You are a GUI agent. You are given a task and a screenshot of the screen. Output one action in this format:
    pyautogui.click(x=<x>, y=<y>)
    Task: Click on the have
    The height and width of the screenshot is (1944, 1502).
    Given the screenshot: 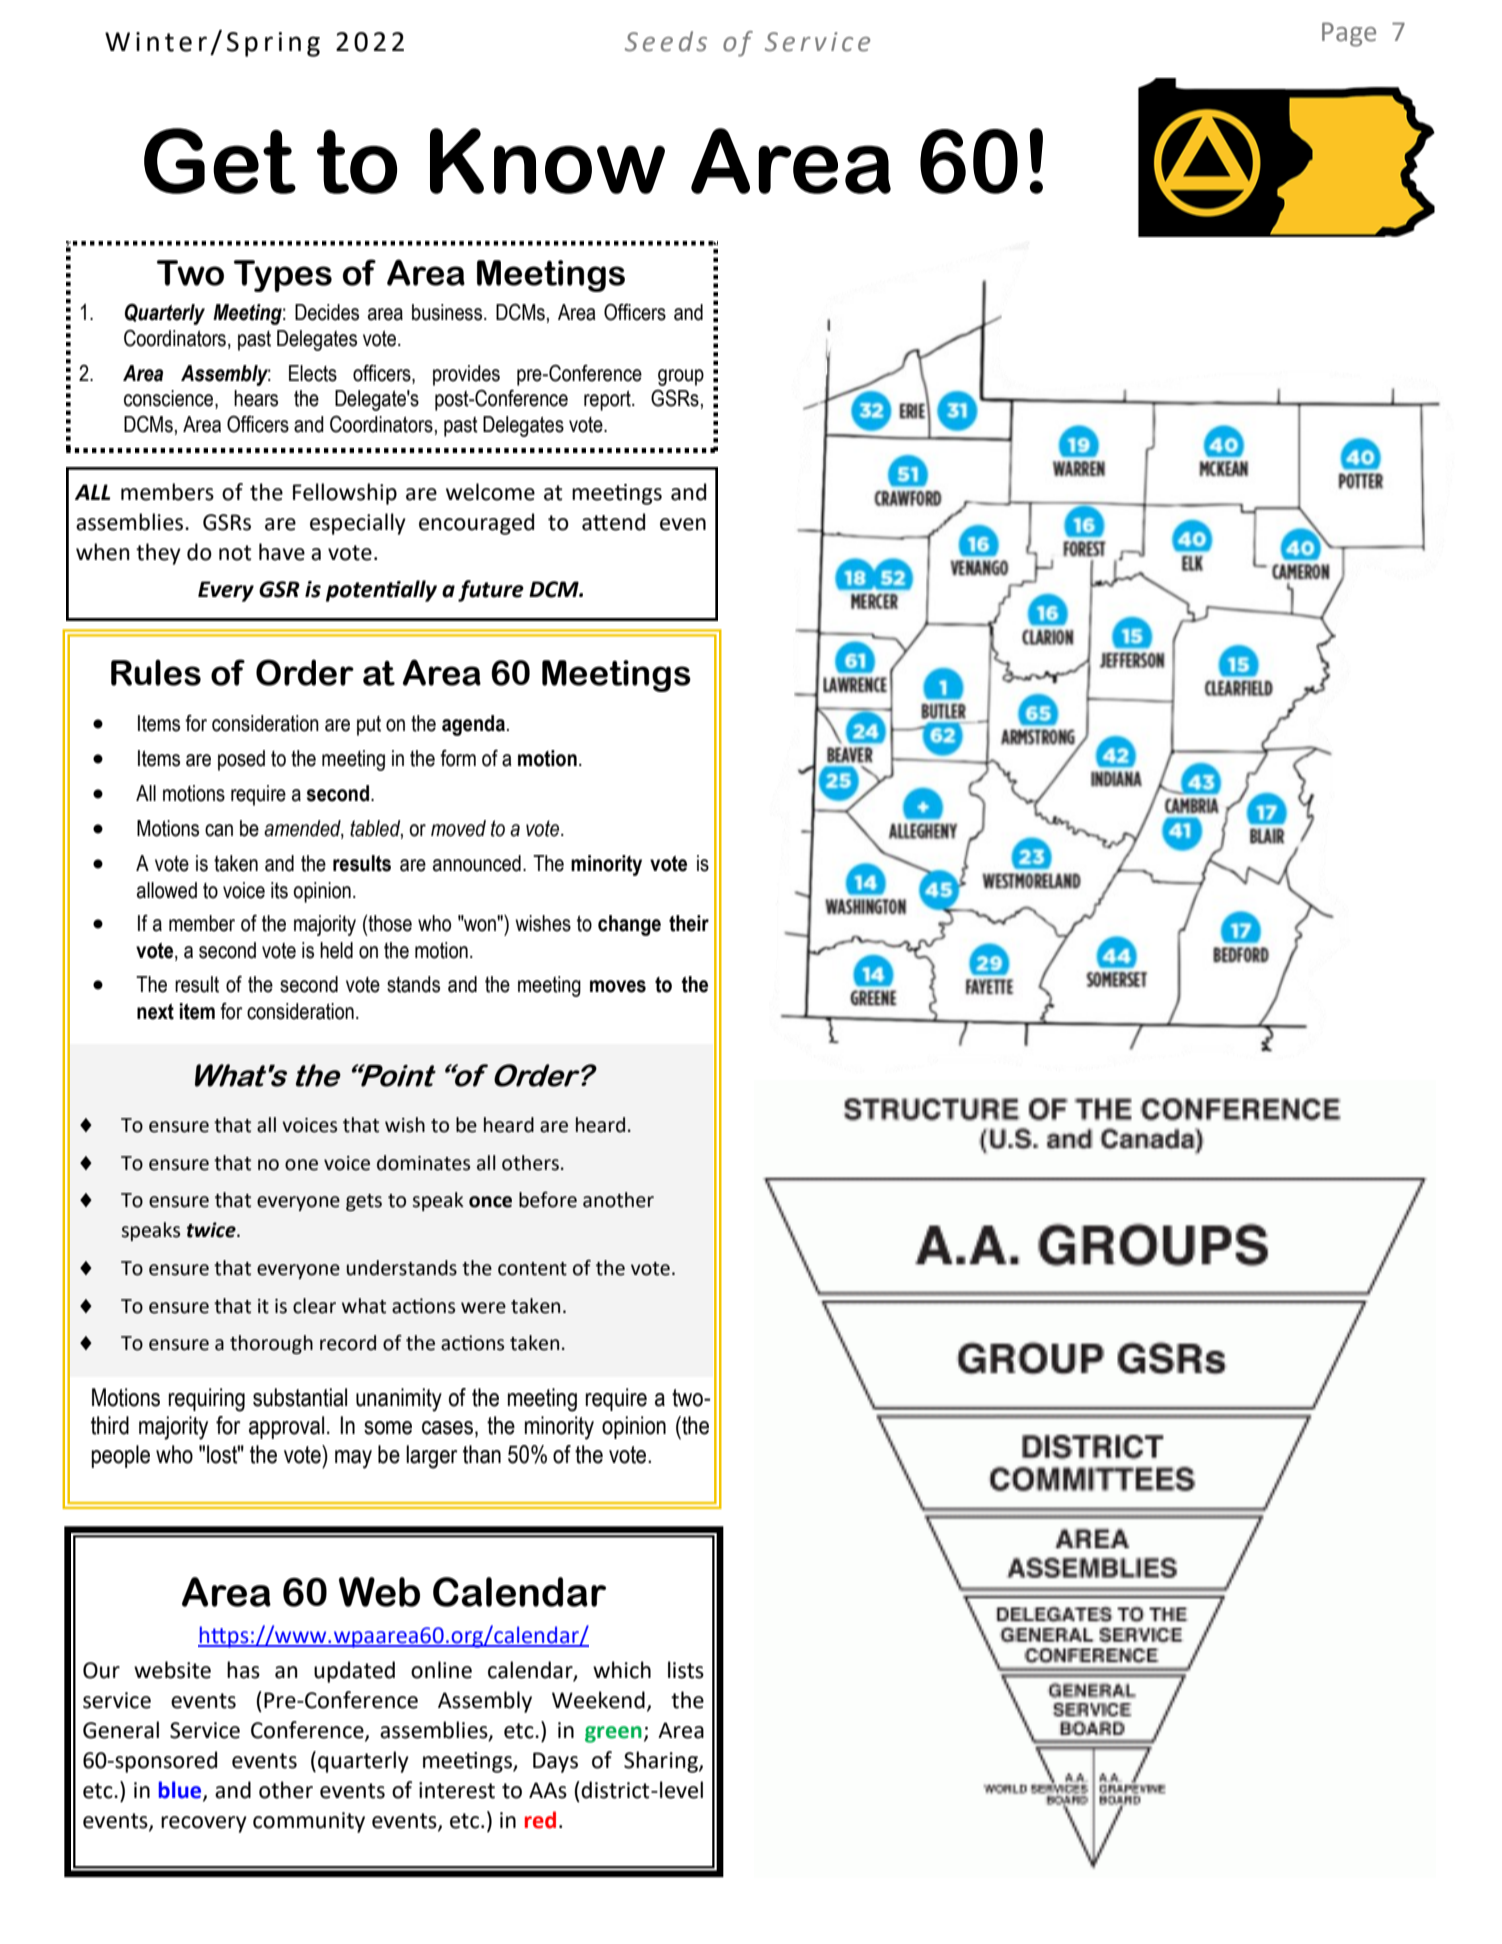 What is the action you would take?
    pyautogui.click(x=282, y=552)
